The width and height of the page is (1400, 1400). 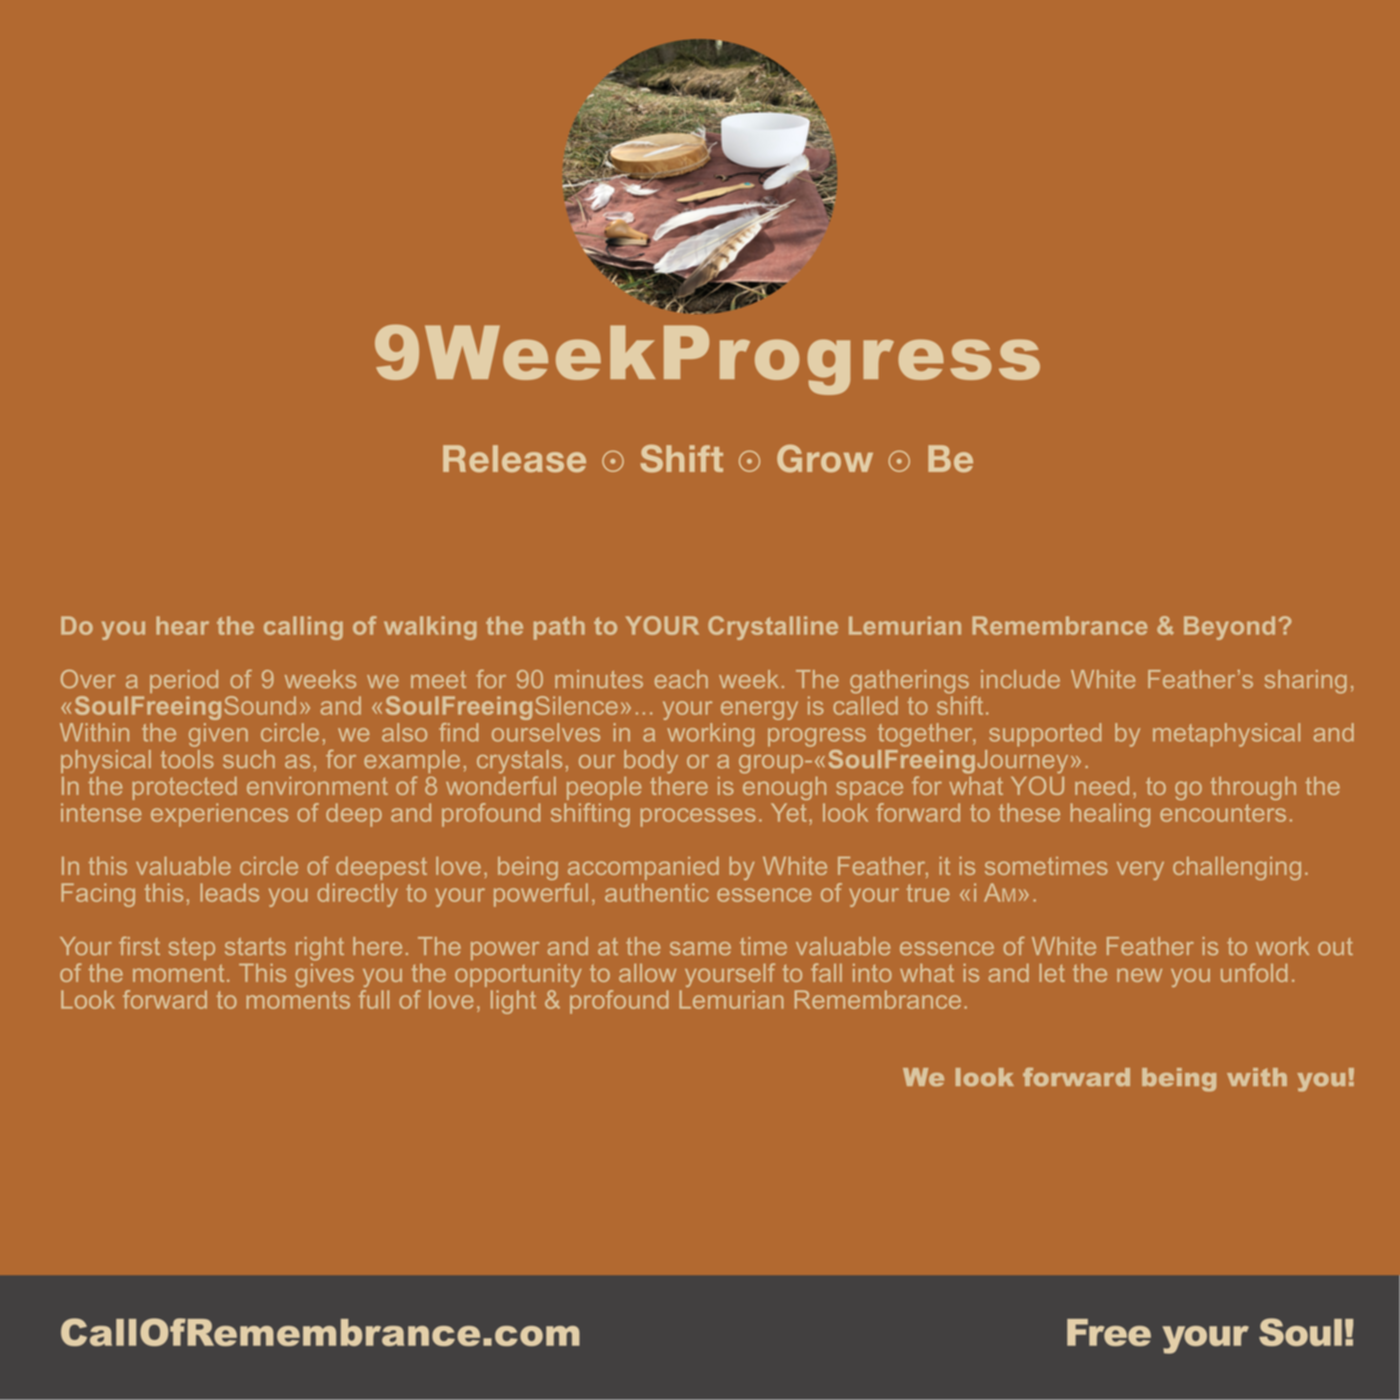 What do you see at coordinates (643, 868) in the page?
I see `accompanied` at bounding box center [643, 868].
